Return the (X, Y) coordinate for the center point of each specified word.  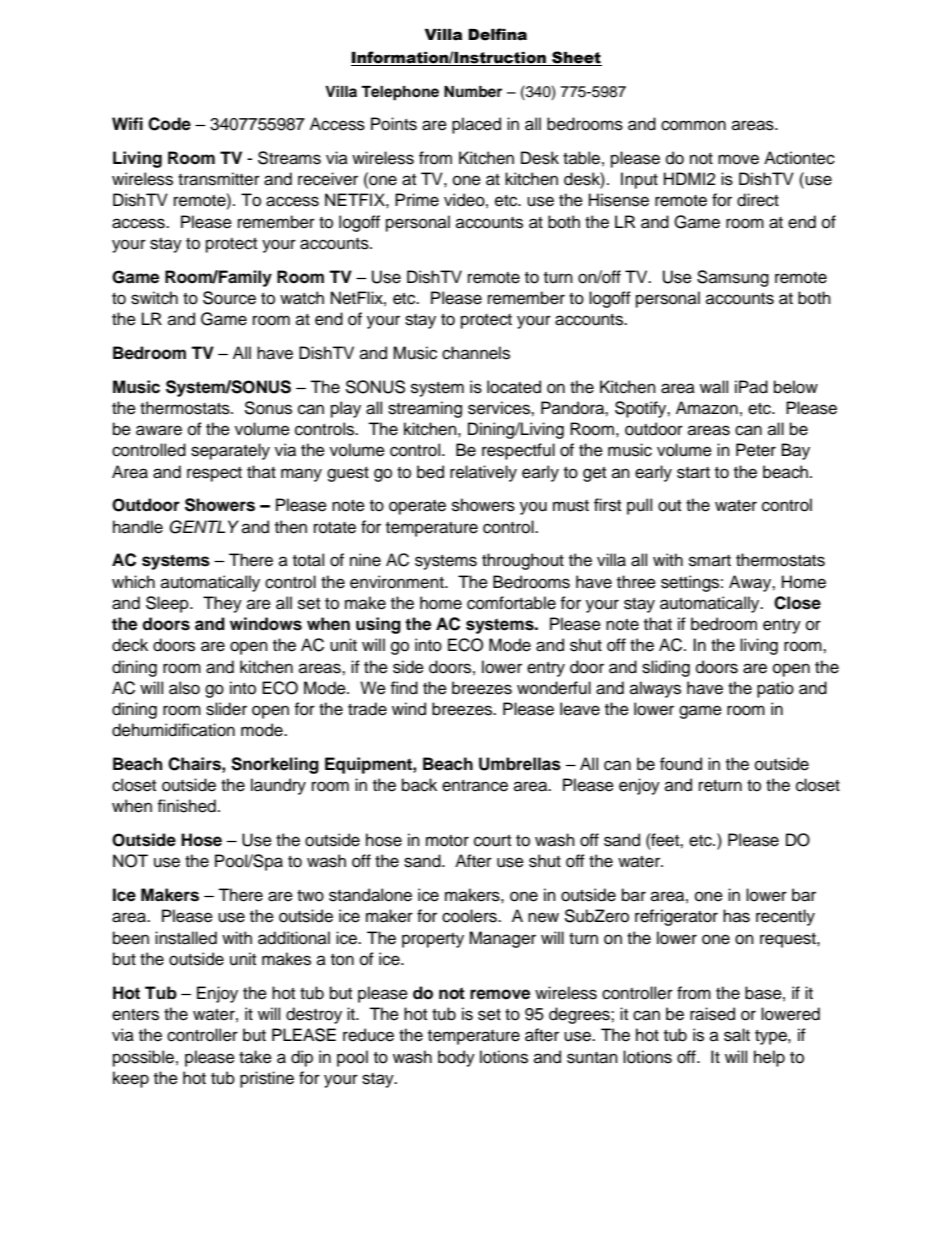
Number (473, 91)
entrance (475, 786)
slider (226, 709)
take (255, 1057)
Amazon (707, 408)
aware (159, 430)
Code (169, 124)
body (456, 1058)
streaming (425, 409)
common (693, 125)
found (681, 764)
